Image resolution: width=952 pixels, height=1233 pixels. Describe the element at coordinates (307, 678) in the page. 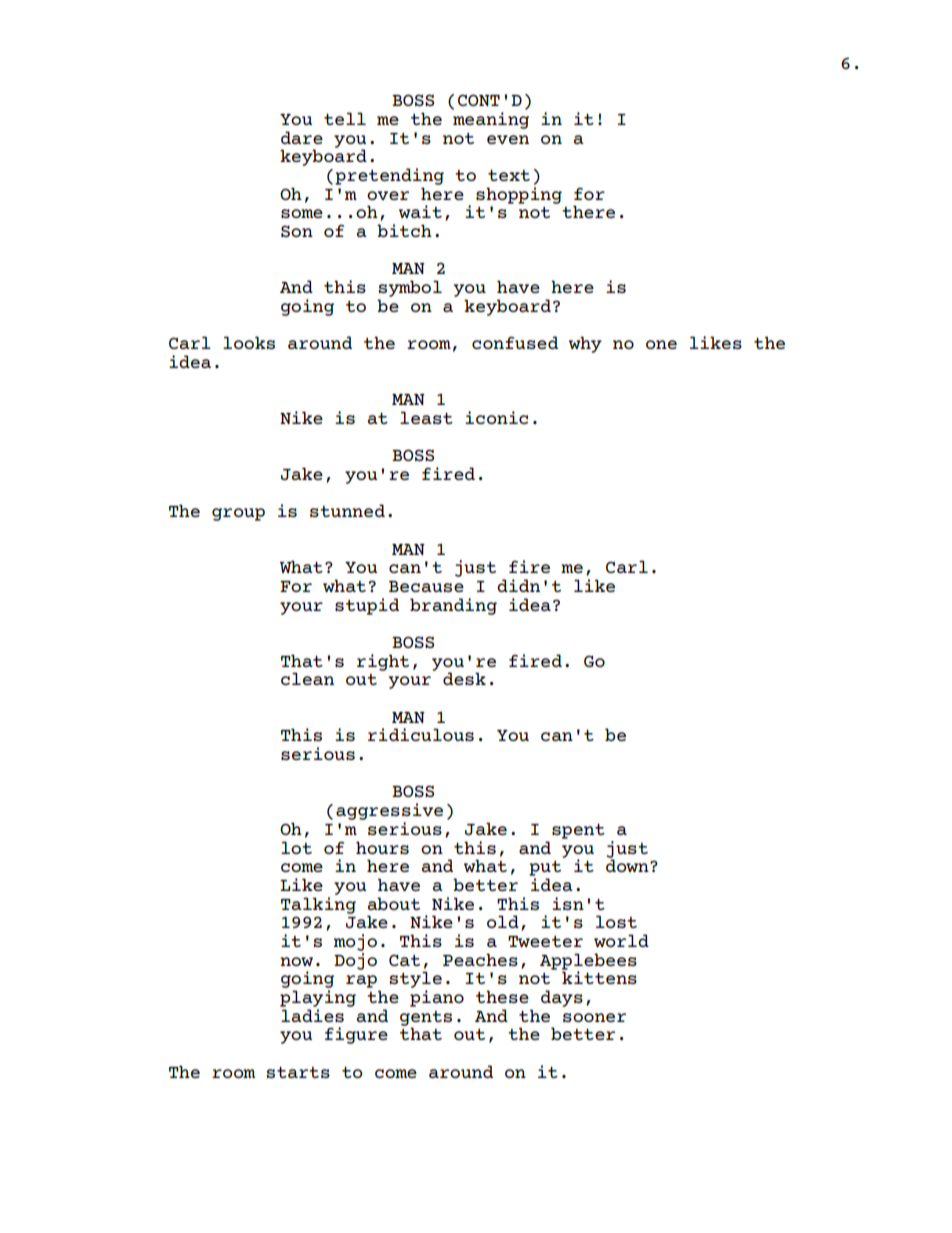

I see `clean` at that location.
